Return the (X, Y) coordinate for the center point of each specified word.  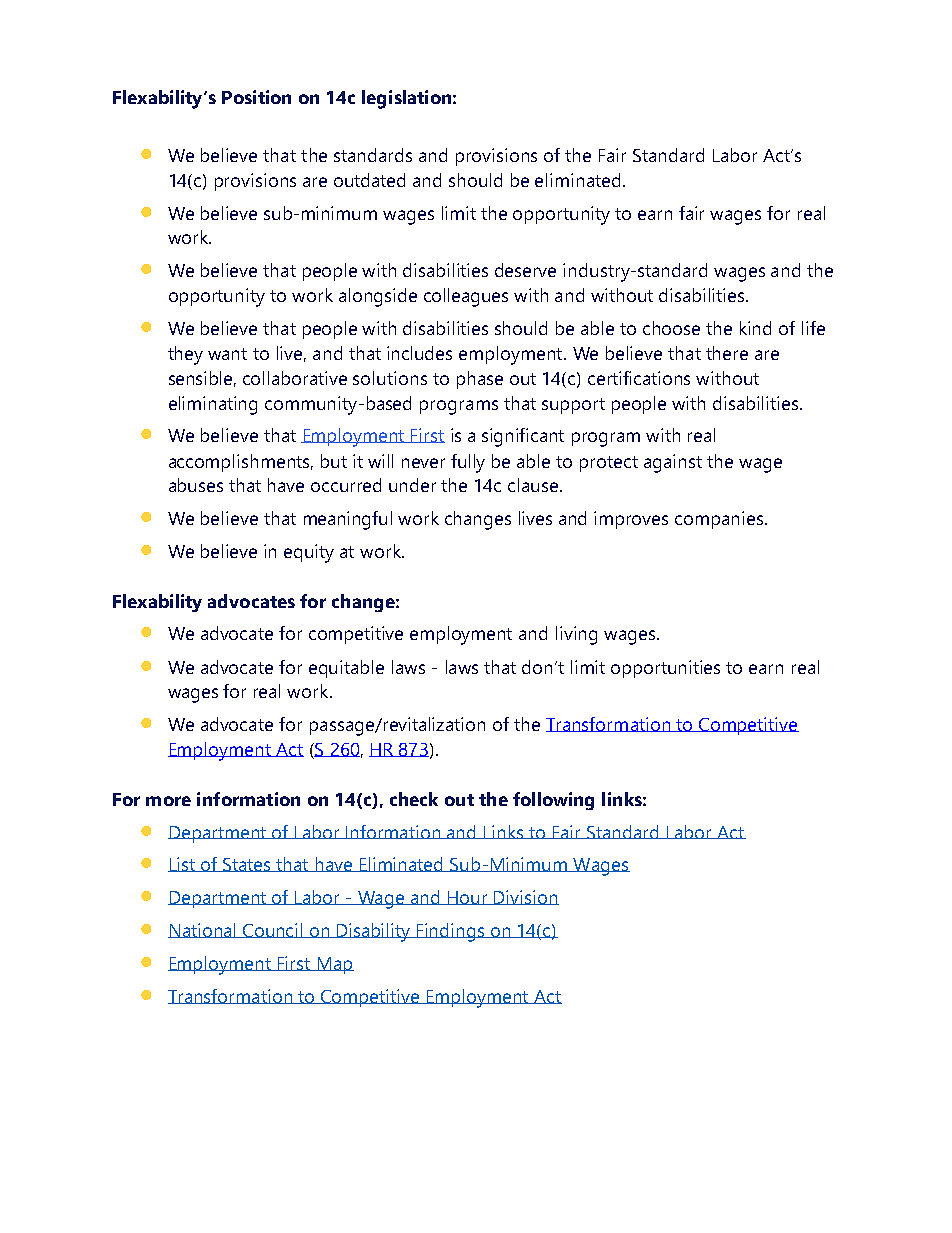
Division (525, 897)
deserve (525, 270)
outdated (369, 180)
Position (256, 97)
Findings (451, 932)
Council (273, 930)
